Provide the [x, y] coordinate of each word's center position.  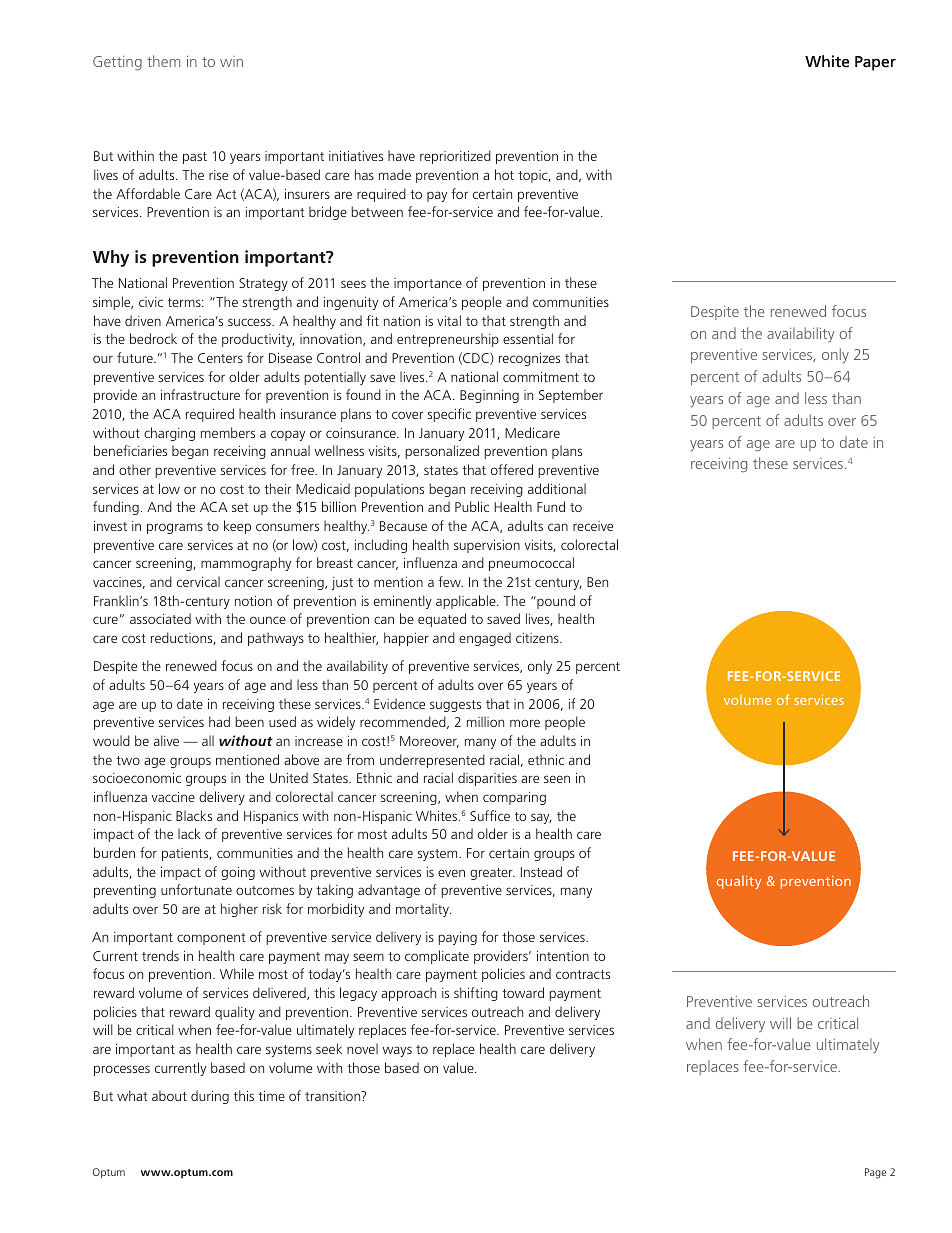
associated [160, 618]
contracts [583, 974]
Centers [220, 358]
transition [334, 1096]
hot [504, 174]
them [163, 61]
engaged [485, 639]
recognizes [529, 359]
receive [593, 526]
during [210, 1097]
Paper [875, 63]
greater [492, 874]
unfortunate [196, 889]
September [571, 396]
